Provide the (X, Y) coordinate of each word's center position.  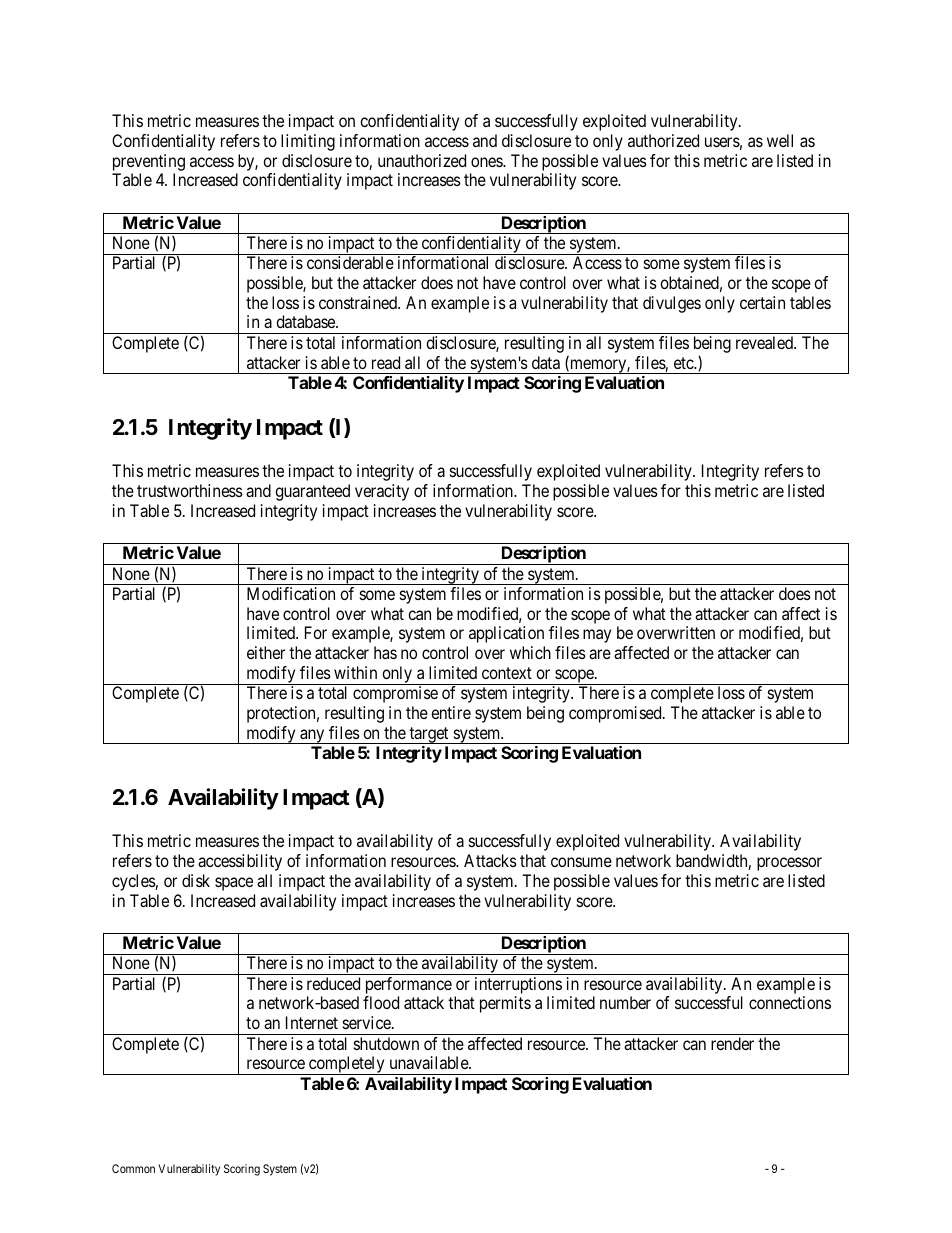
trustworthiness (190, 490)
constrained (359, 302)
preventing (149, 162)
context (507, 673)
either (266, 652)
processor (789, 864)
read (386, 362)
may (597, 636)
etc (684, 363)
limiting (308, 142)
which (530, 652)
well (780, 140)
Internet (312, 1022)
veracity (382, 492)
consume (581, 862)
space (234, 884)
